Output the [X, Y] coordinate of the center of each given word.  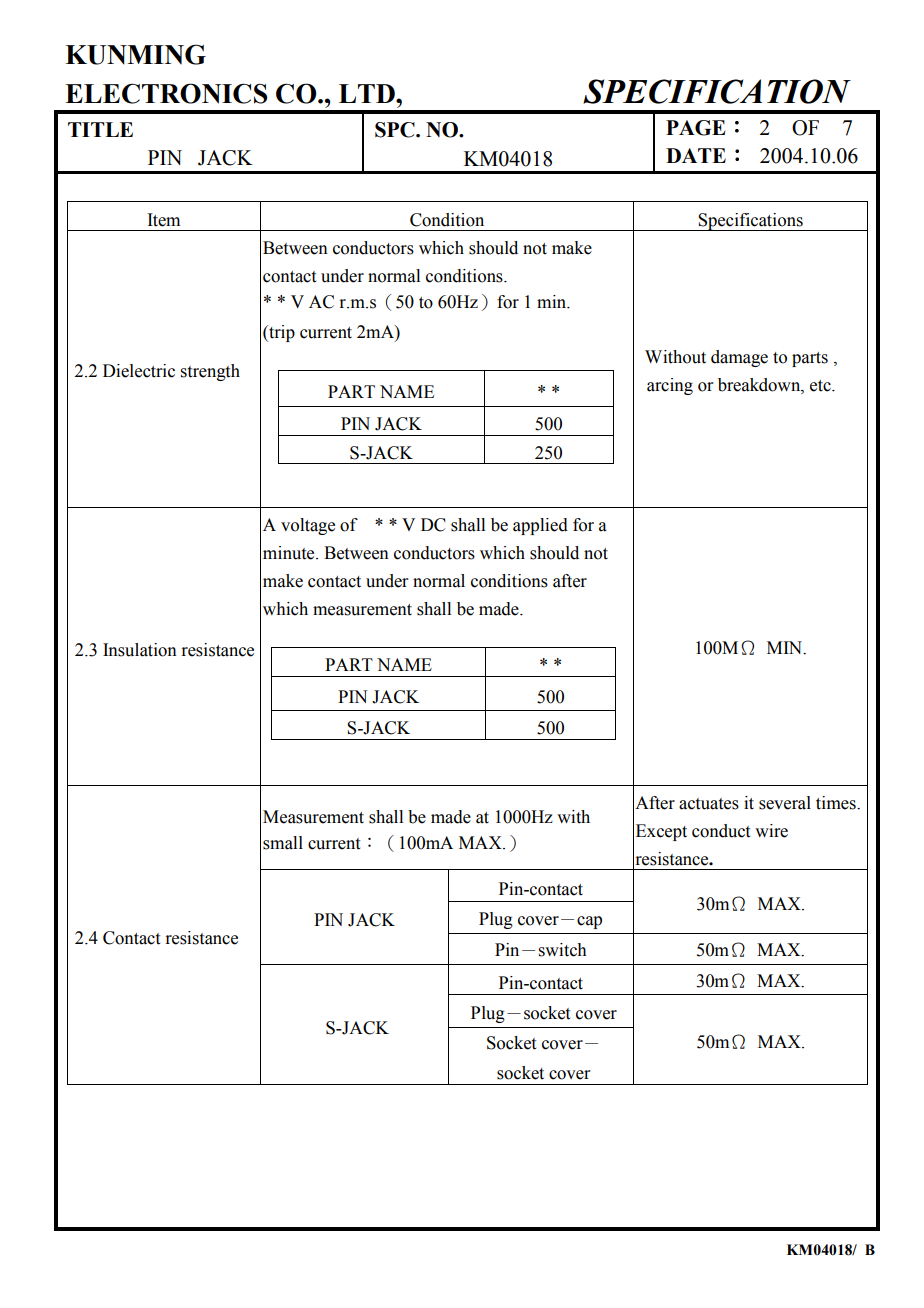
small [283, 843]
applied [540, 526]
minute [290, 553]
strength [210, 372]
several [785, 803]
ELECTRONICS [166, 93]
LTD [368, 93]
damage [739, 358]
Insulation [140, 650]
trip [281, 333]
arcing [670, 386]
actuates [709, 804]
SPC [396, 130]
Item [163, 220]
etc [821, 386]
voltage [308, 526]
